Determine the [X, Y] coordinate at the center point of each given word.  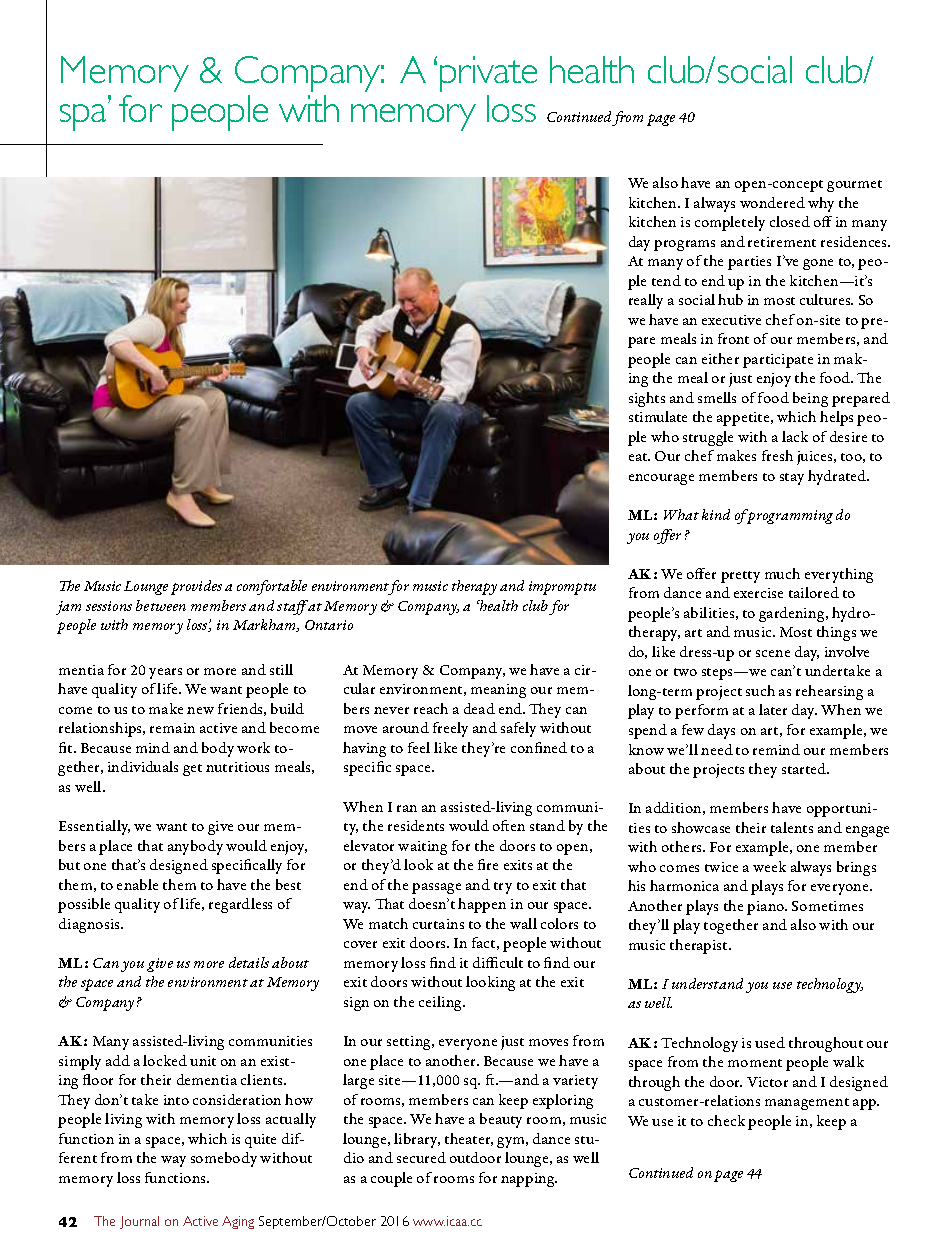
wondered [772, 202]
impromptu [562, 588]
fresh [777, 455]
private [488, 74]
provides [196, 587]
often [509, 825]
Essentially [94, 827]
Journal [139, 1222]
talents [792, 827]
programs [684, 245]
